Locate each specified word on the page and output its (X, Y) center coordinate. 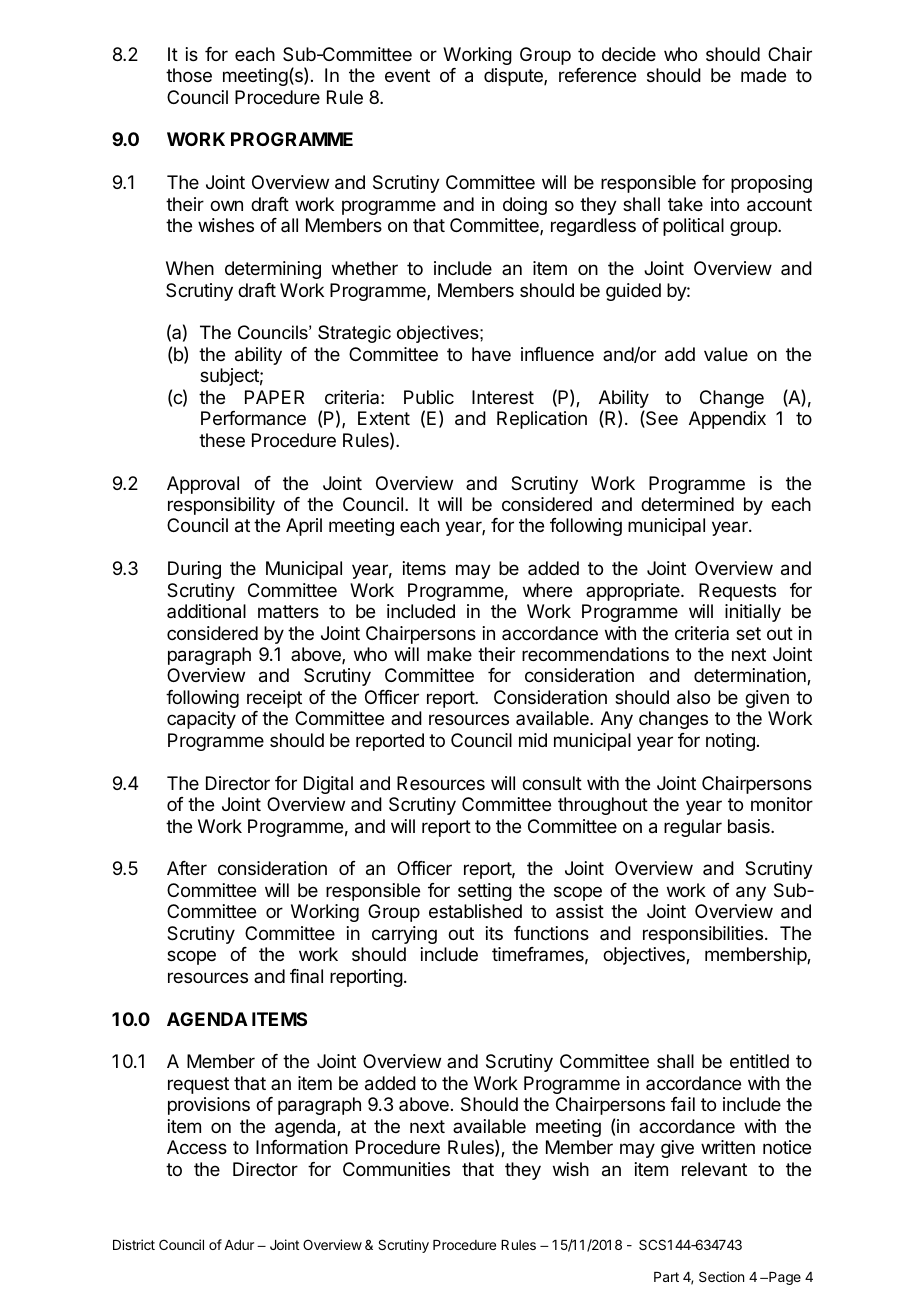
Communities (396, 1169)
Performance (253, 418)
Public (429, 397)
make (449, 654)
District (134, 1244)
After (187, 868)
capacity (201, 720)
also (693, 697)
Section (721, 1276)
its (494, 933)
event (407, 75)
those (189, 75)
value (726, 354)
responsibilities (703, 935)
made (763, 75)
